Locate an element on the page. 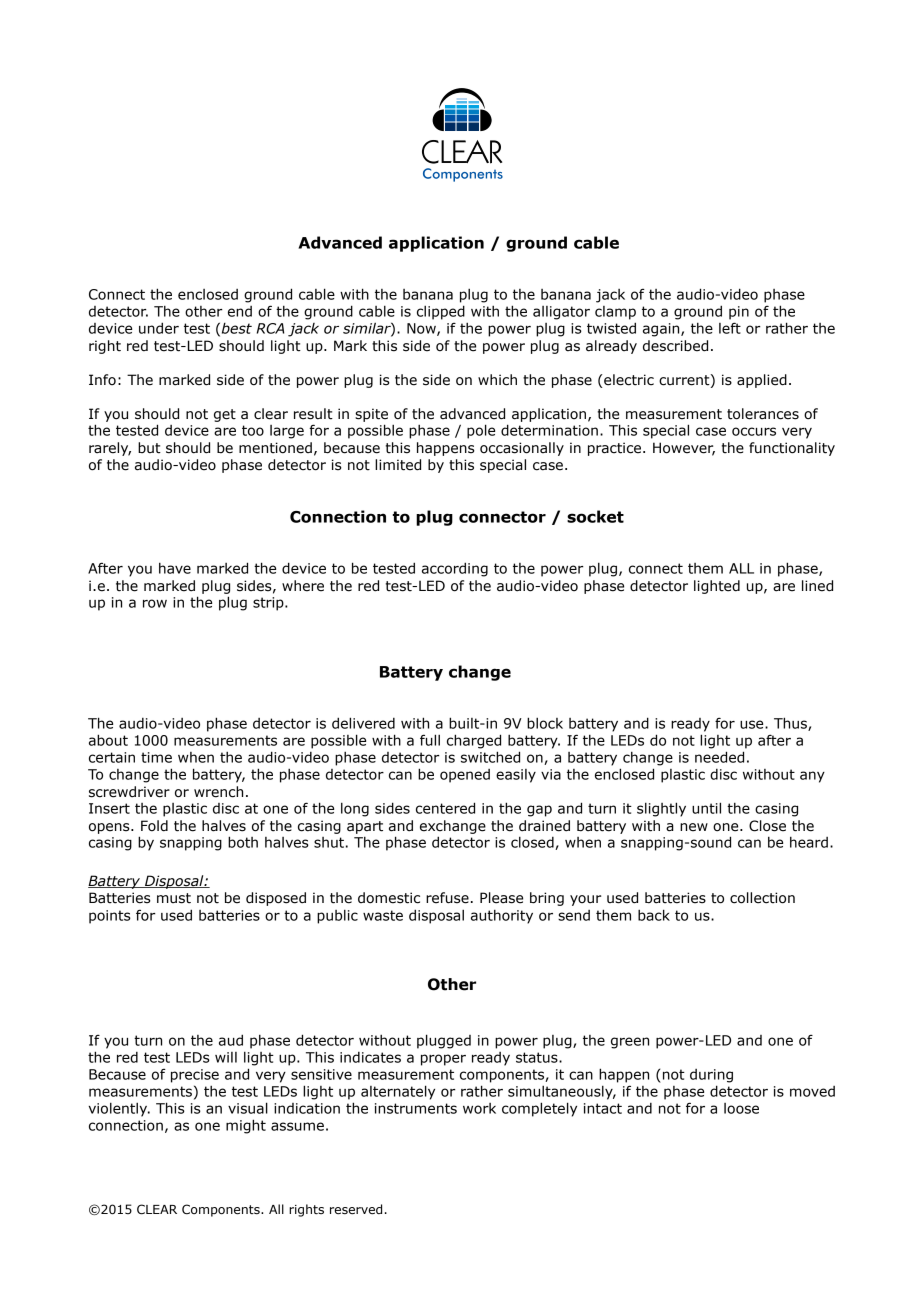 The width and height of the page is (924, 1308). opened is located at coordinates (465, 776).
